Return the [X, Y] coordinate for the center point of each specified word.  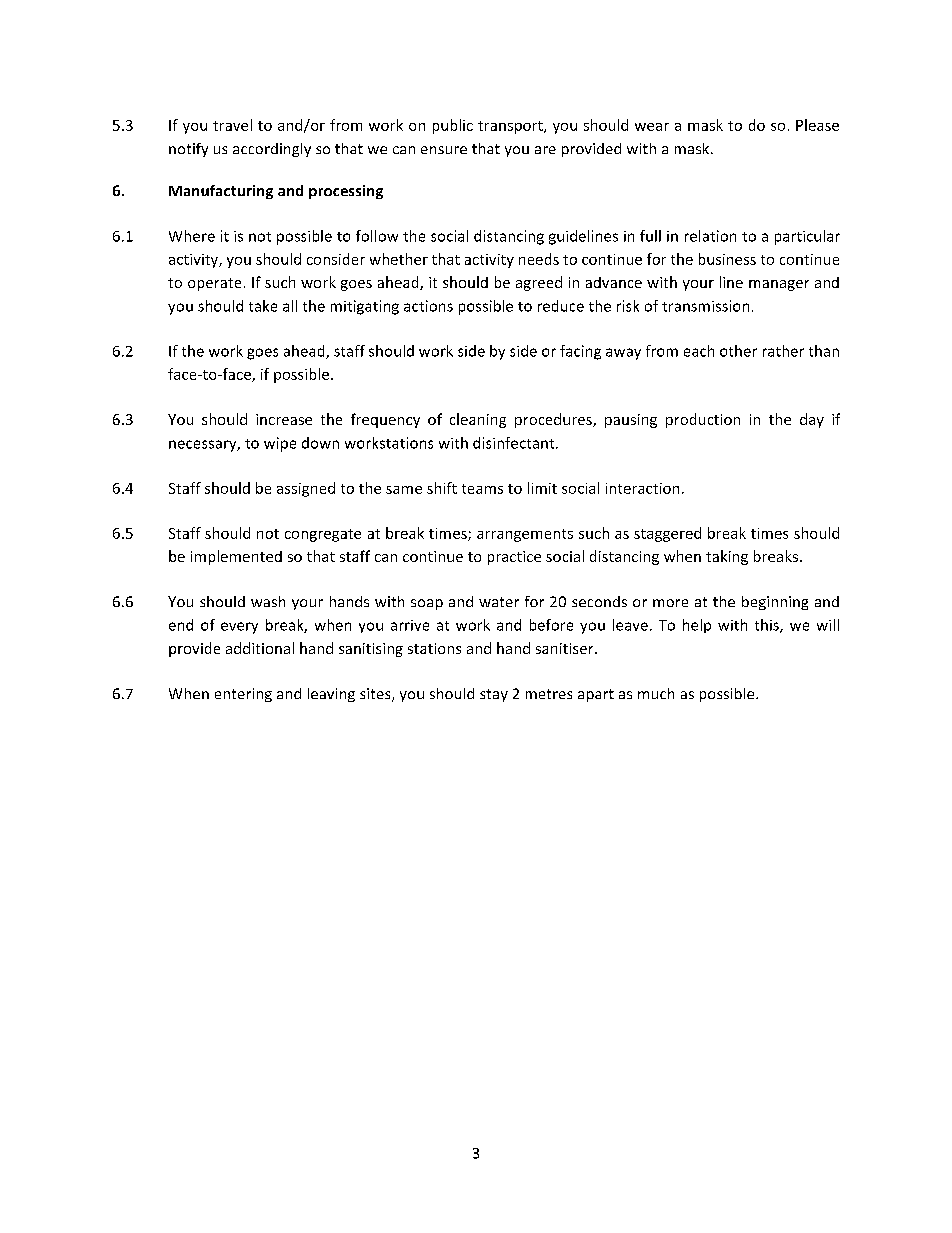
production [703, 420]
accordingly [272, 150]
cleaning [478, 420]
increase [284, 419]
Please [817, 125]
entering [243, 695]
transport [511, 127]
